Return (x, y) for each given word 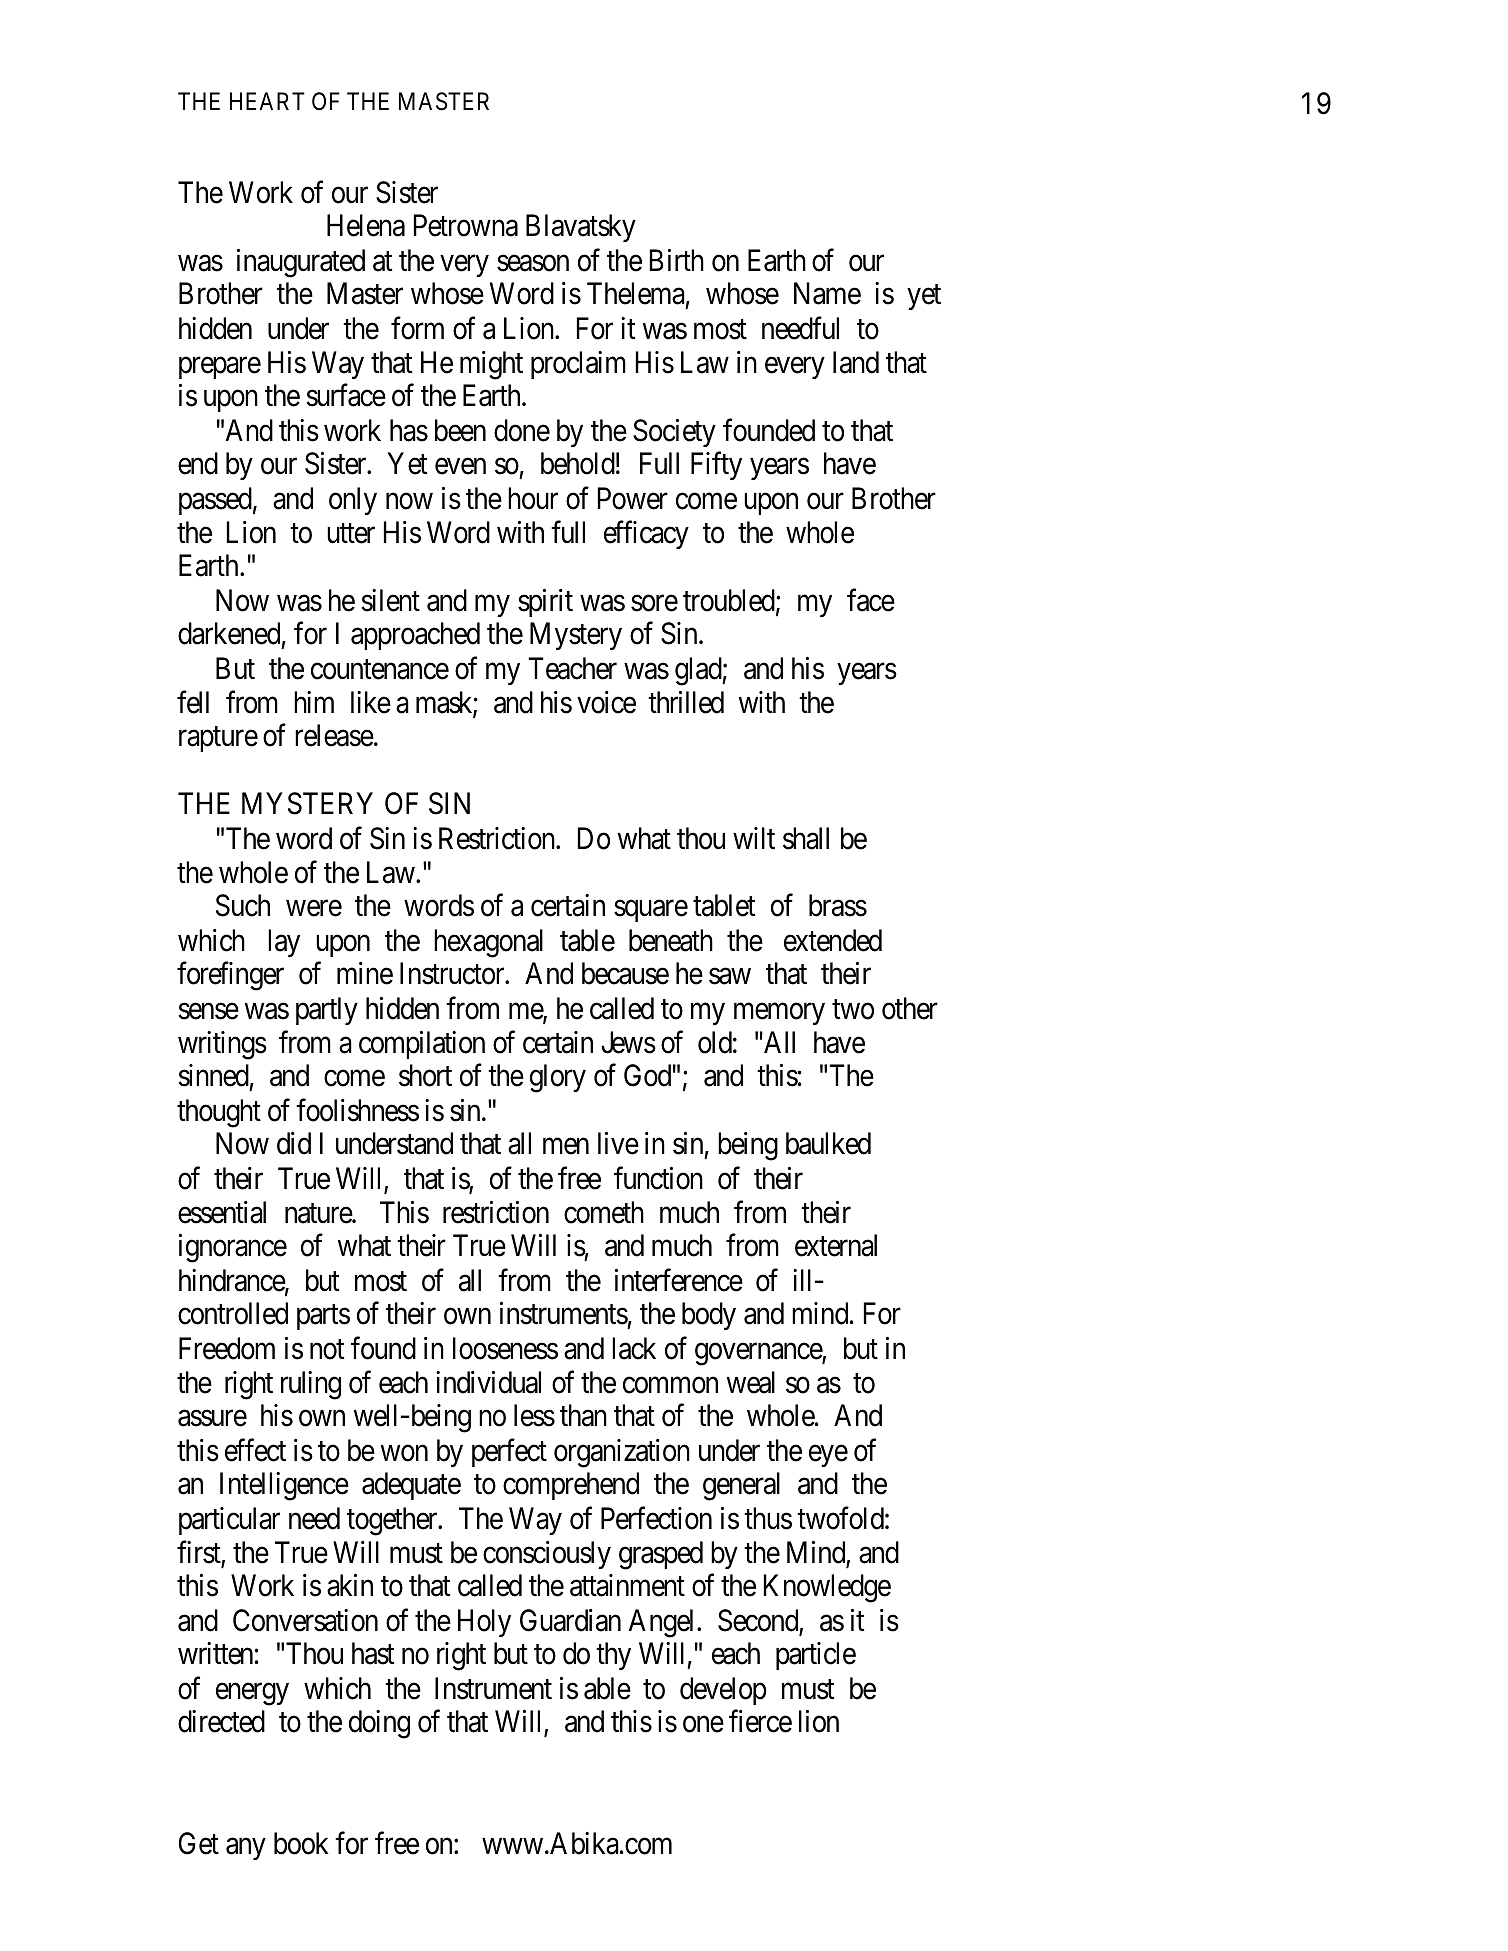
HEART (267, 101)
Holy (484, 1623)
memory (779, 1014)
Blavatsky (581, 228)
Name (827, 294)
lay (284, 943)
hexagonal (488, 943)
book (301, 1843)
